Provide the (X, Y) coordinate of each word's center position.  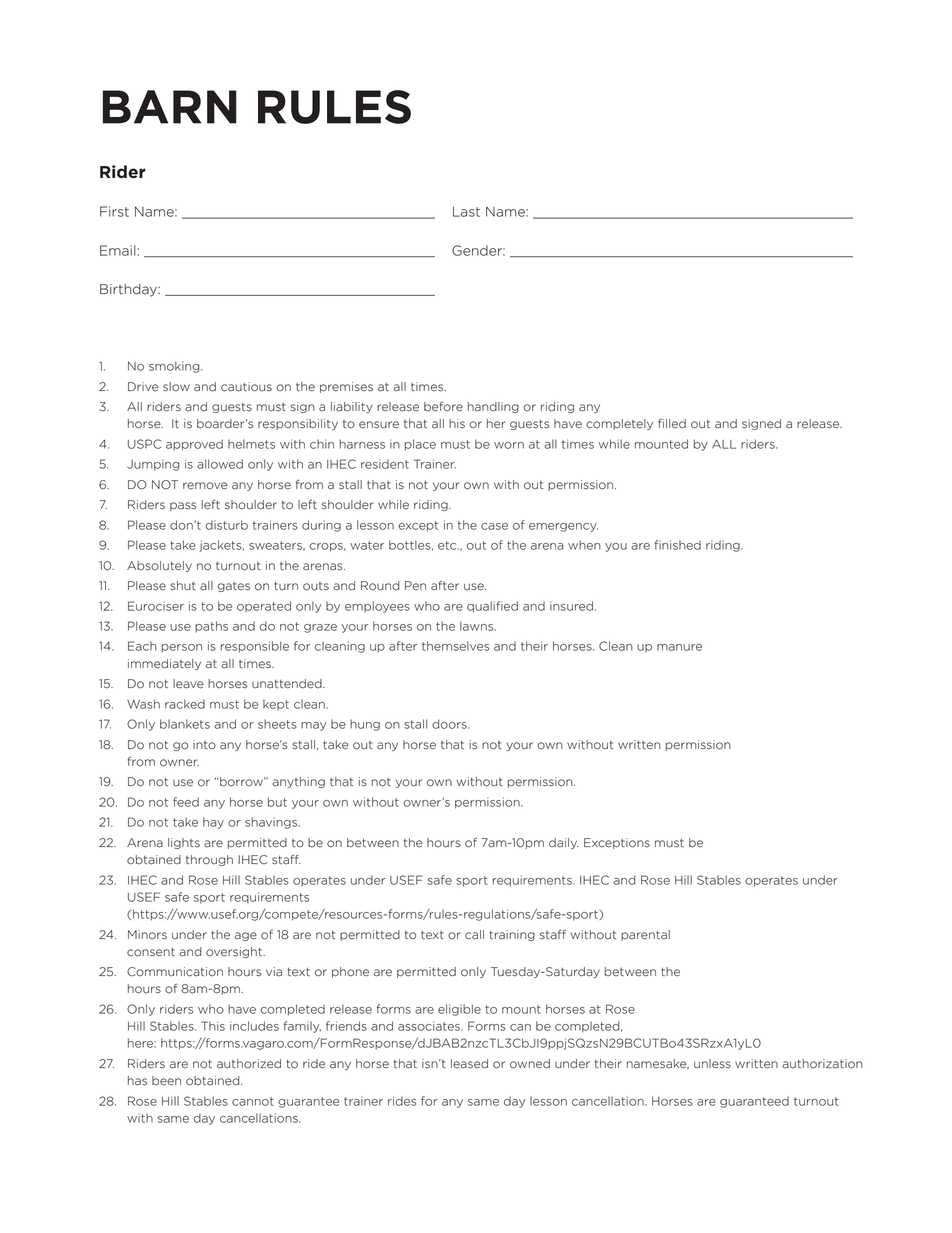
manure (679, 647)
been (166, 1081)
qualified (492, 607)
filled (672, 424)
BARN (170, 107)
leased (469, 1064)
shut (183, 586)
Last (466, 211)
